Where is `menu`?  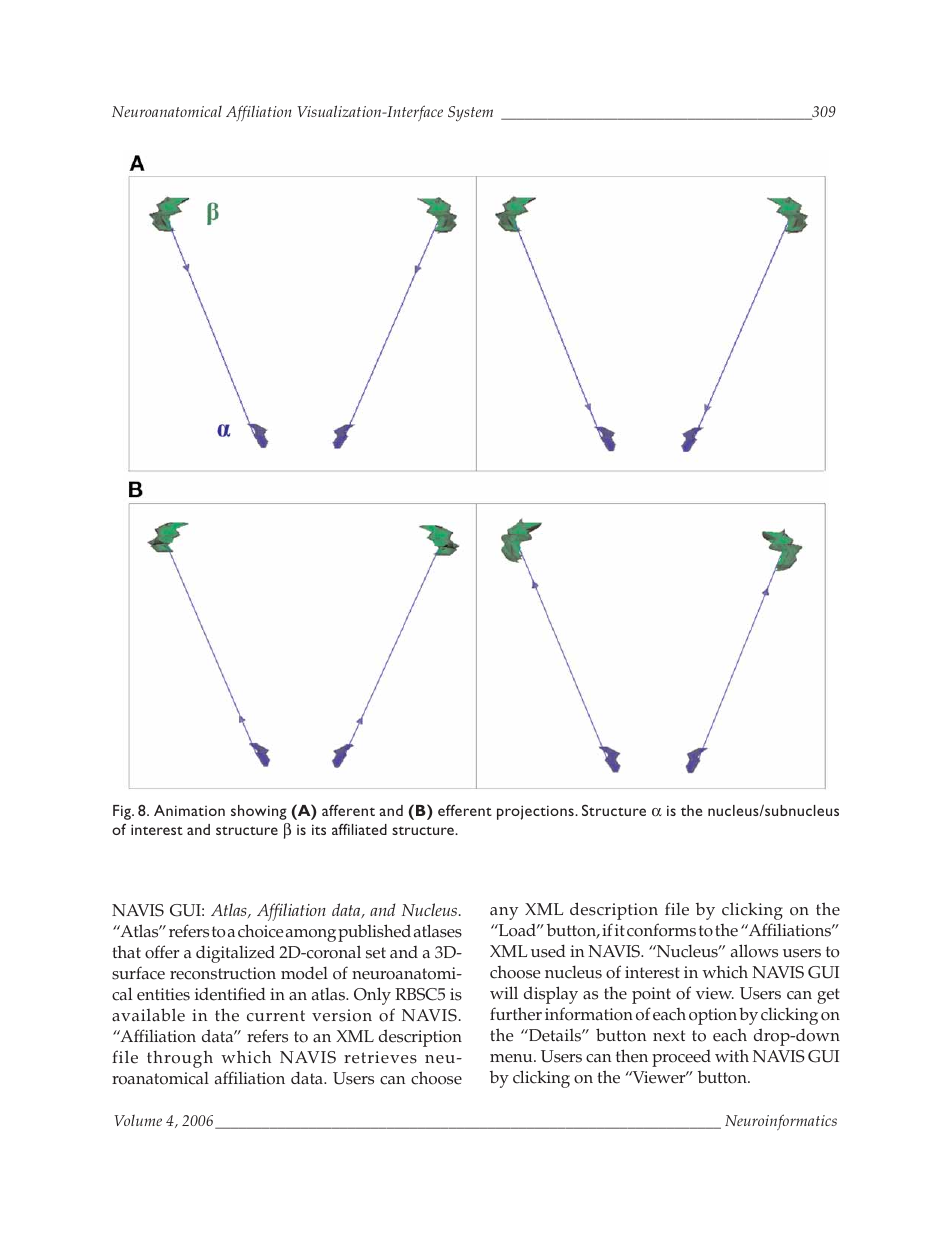 menu is located at coordinates (512, 1058).
